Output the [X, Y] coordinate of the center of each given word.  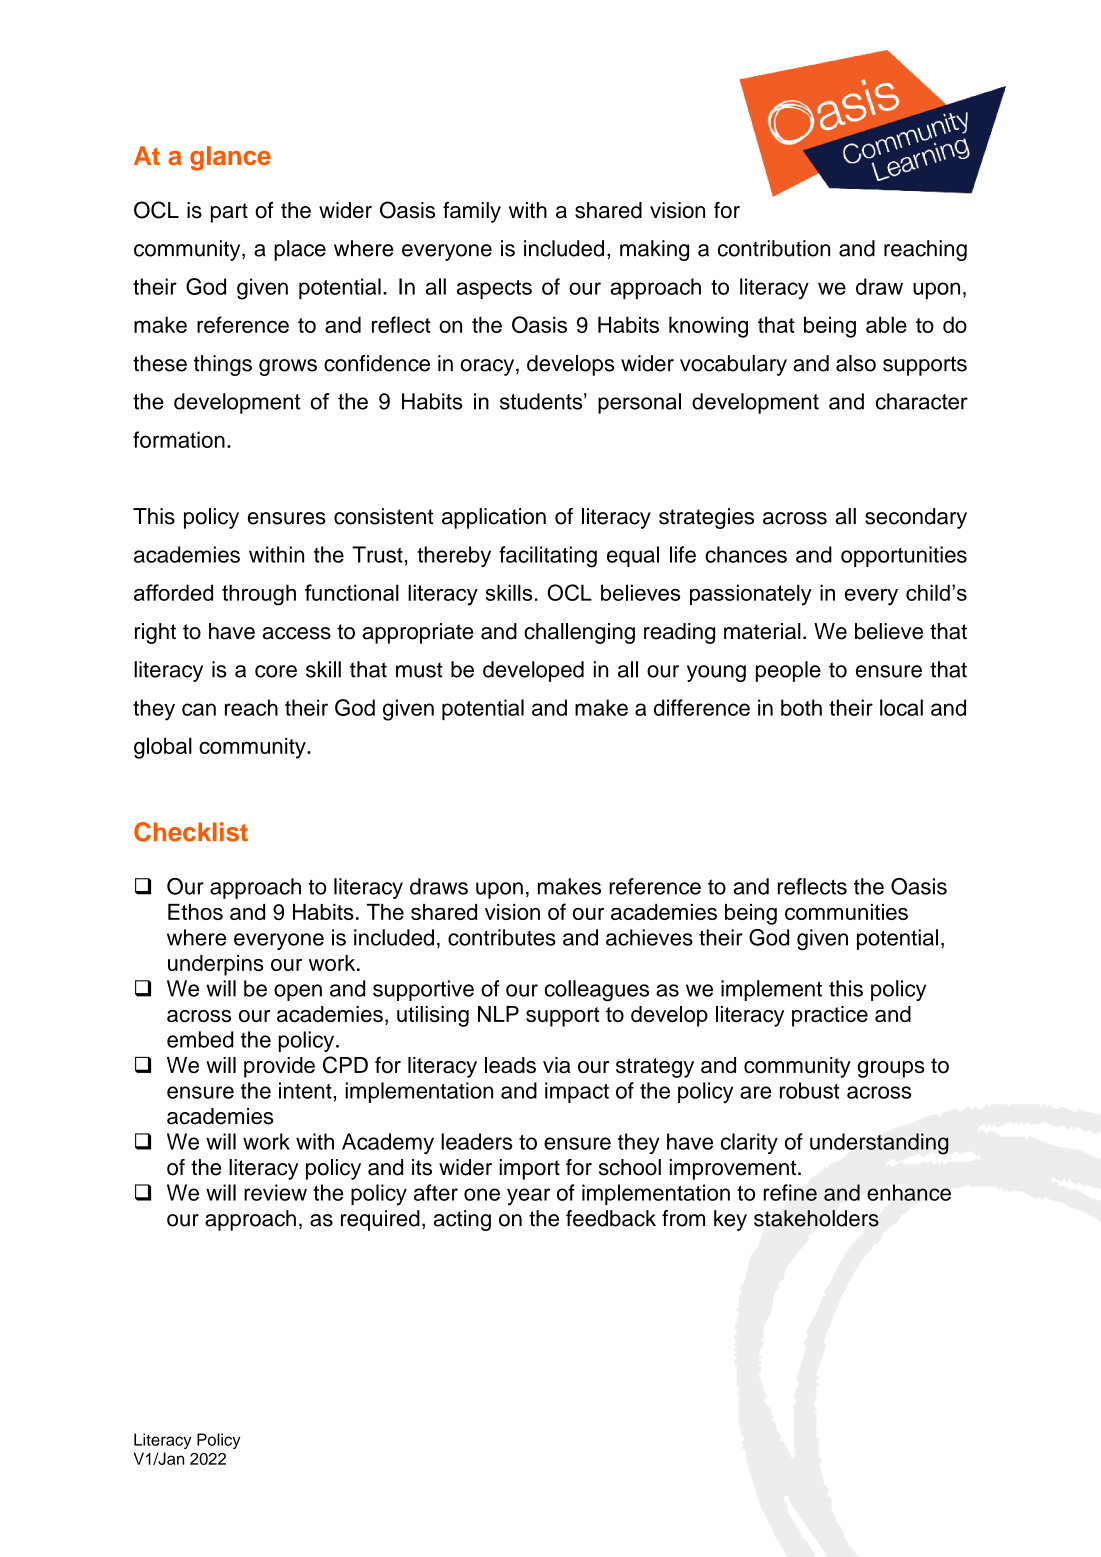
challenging [579, 633]
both [801, 707]
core [276, 671]
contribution [774, 248]
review [275, 1192]
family [472, 212]
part [229, 213]
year [528, 1197]
